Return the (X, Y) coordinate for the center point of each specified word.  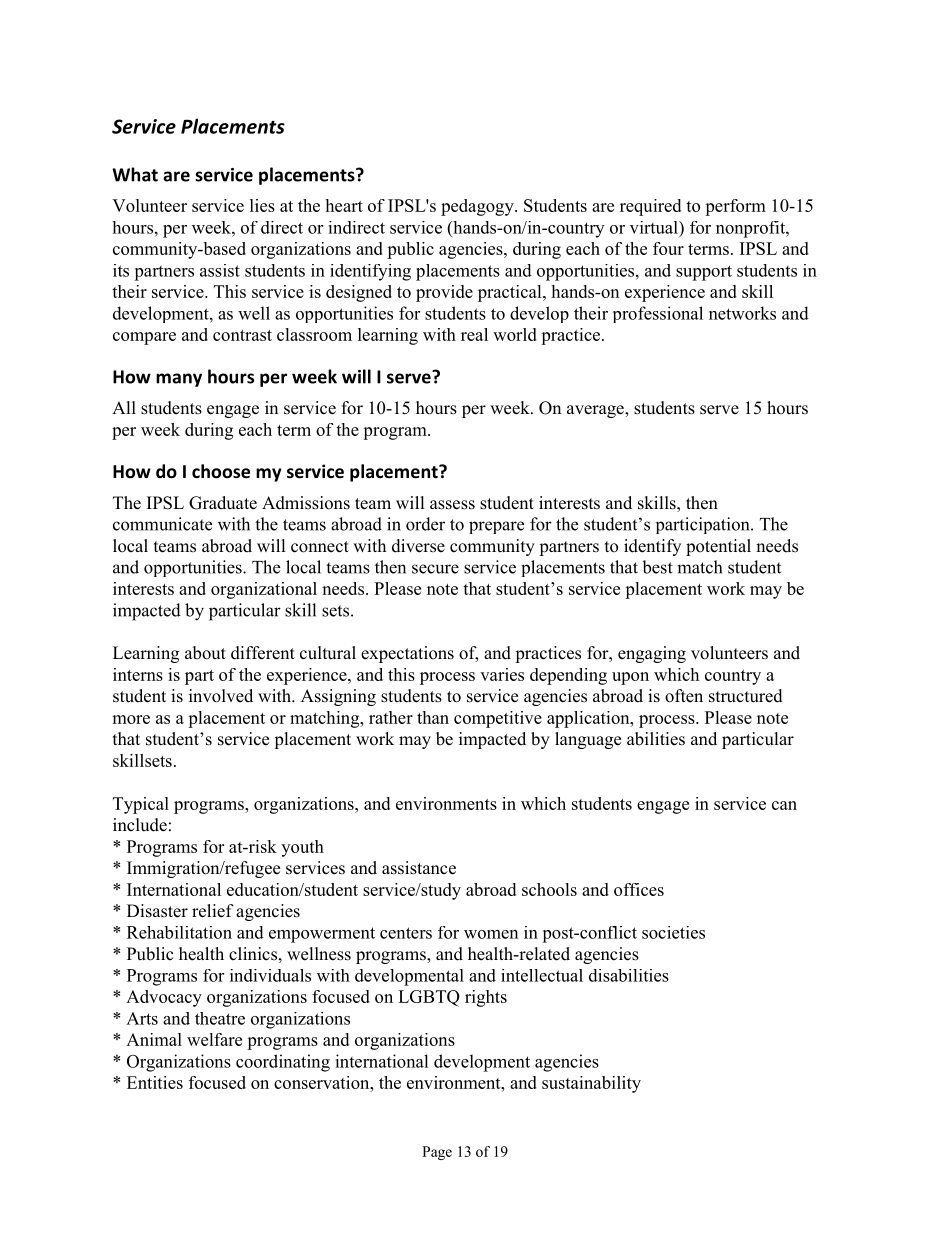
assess (452, 505)
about (205, 653)
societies (673, 932)
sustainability (591, 1084)
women (491, 934)
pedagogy (478, 207)
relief (213, 911)
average (596, 411)
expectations (407, 654)
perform (735, 207)
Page (437, 1153)
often (684, 696)
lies (262, 205)
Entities (155, 1082)
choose (221, 471)
